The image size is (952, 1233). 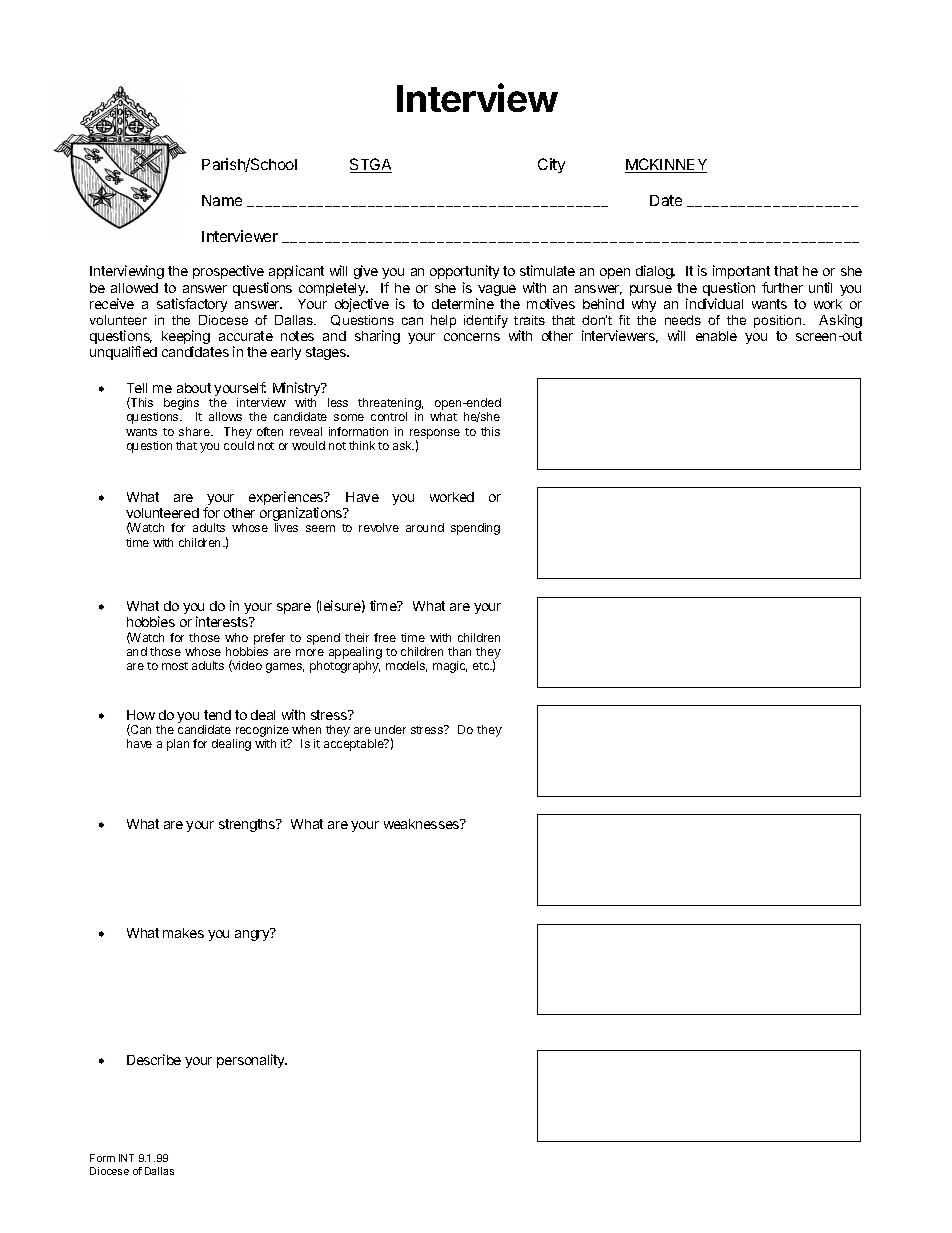 What do you see at coordinates (178, 745) in the image?
I see `plan` at bounding box center [178, 745].
